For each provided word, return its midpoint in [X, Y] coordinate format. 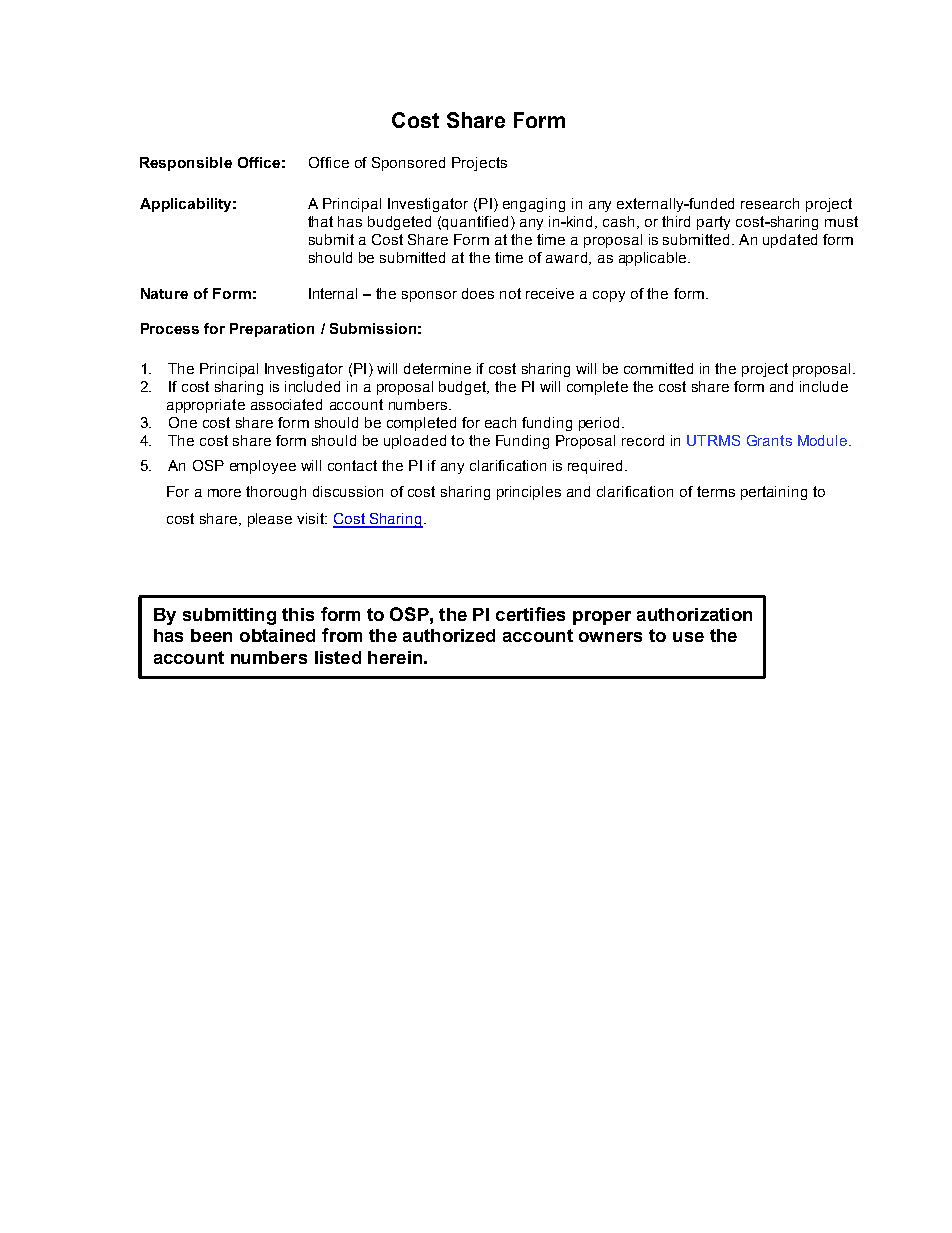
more [224, 493]
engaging [534, 205]
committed [658, 368]
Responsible [186, 164]
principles [529, 493]
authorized [449, 635]
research [770, 203]
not [510, 293]
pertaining [774, 493]
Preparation [272, 330]
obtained [277, 635]
